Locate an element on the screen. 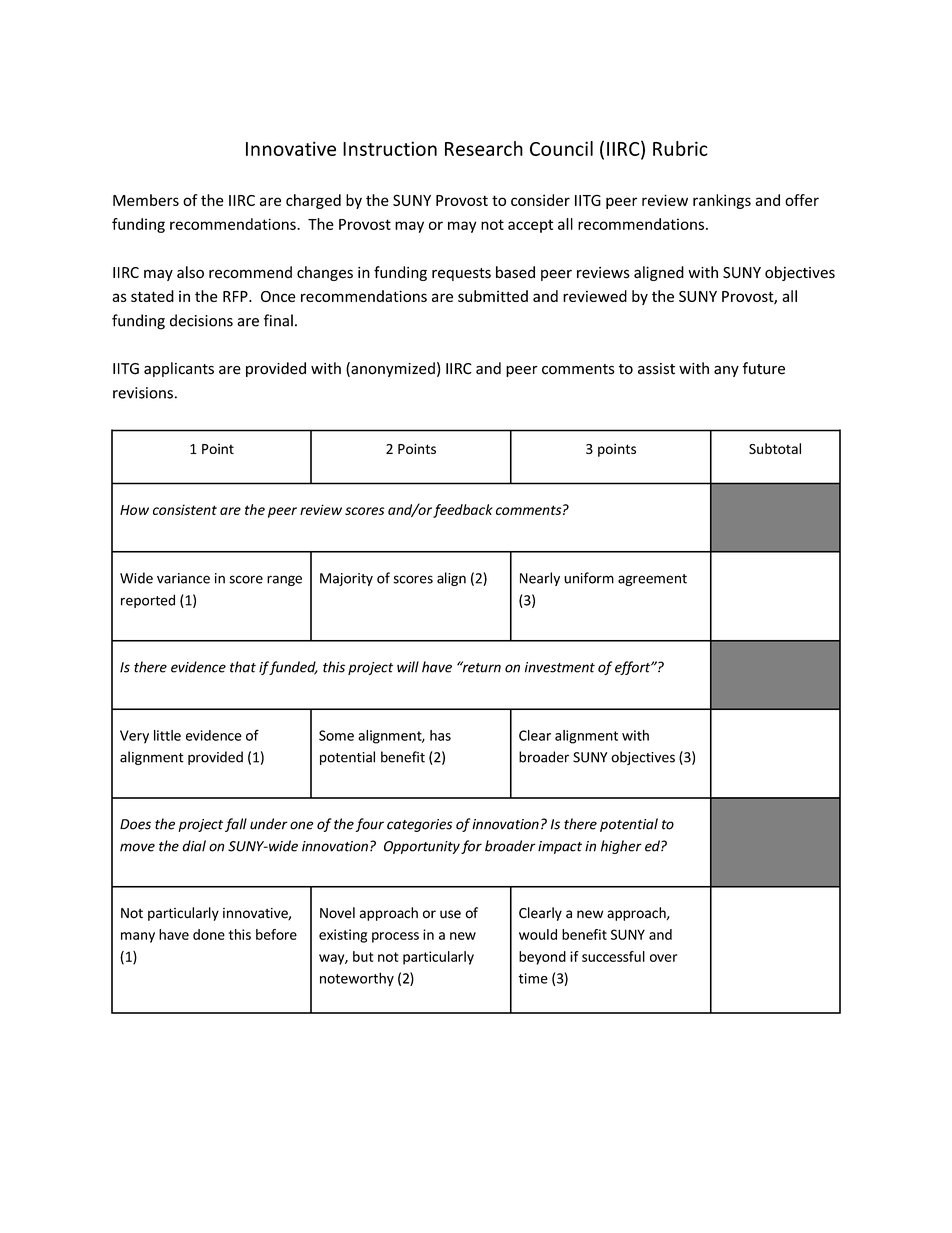  higher is located at coordinates (621, 847).
